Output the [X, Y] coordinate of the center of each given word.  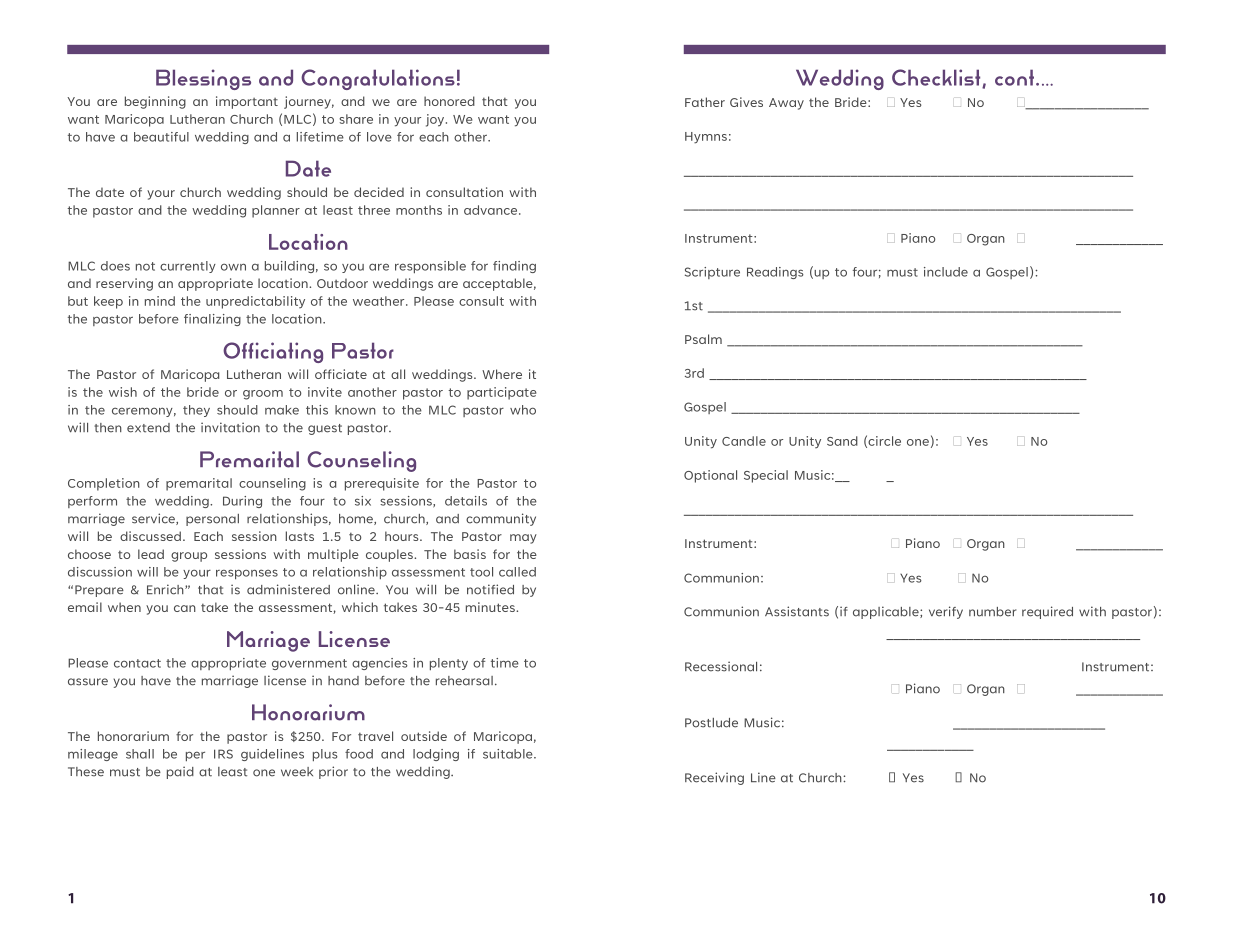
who [523, 410]
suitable [509, 754]
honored [449, 101]
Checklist [937, 78]
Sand [842, 441]
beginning [155, 102]
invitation [230, 427]
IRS [223, 754]
